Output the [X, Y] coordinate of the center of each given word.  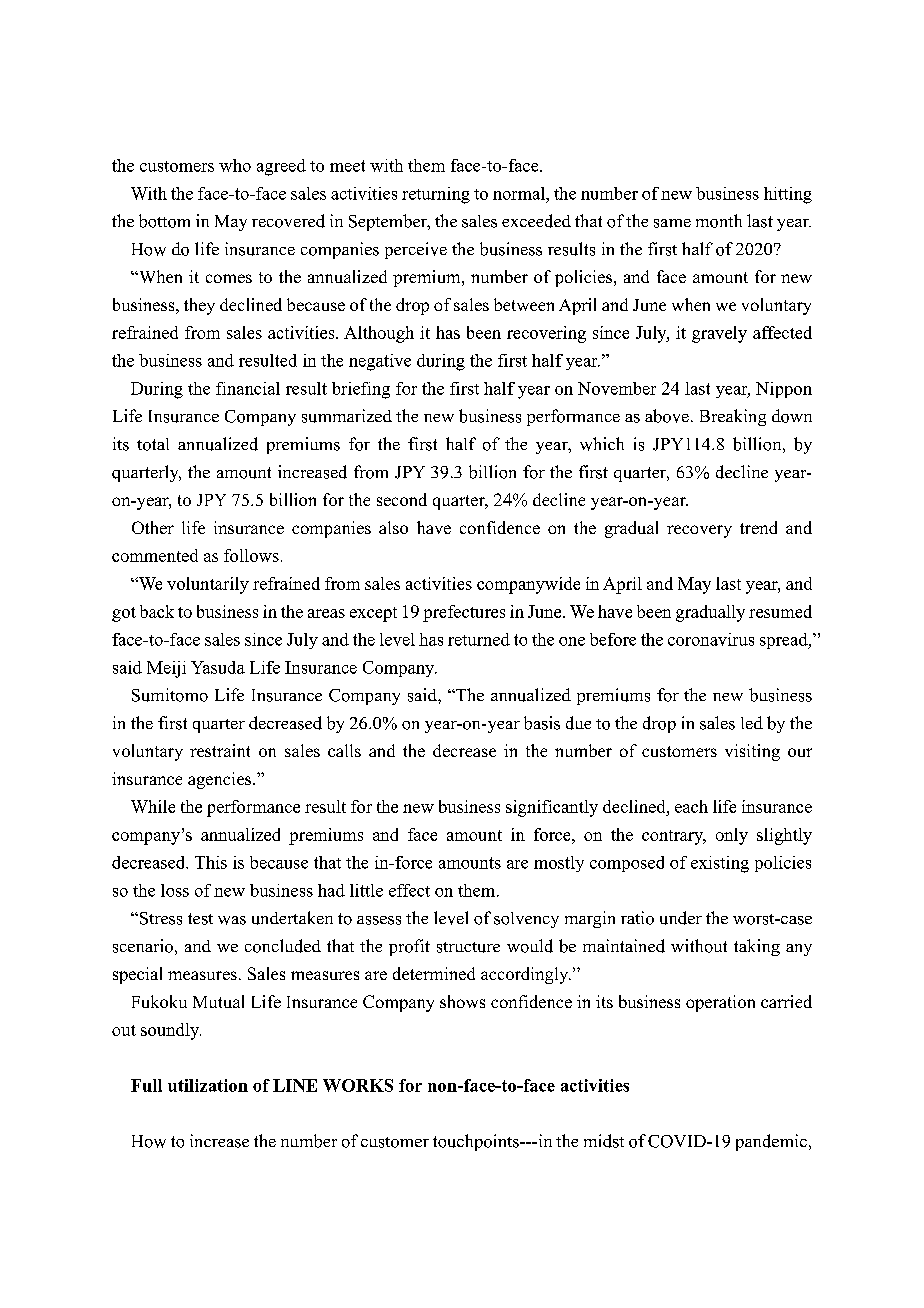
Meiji [166, 669]
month [719, 221]
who [235, 165]
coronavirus [711, 639]
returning [436, 195]
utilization [208, 1085]
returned [479, 639]
